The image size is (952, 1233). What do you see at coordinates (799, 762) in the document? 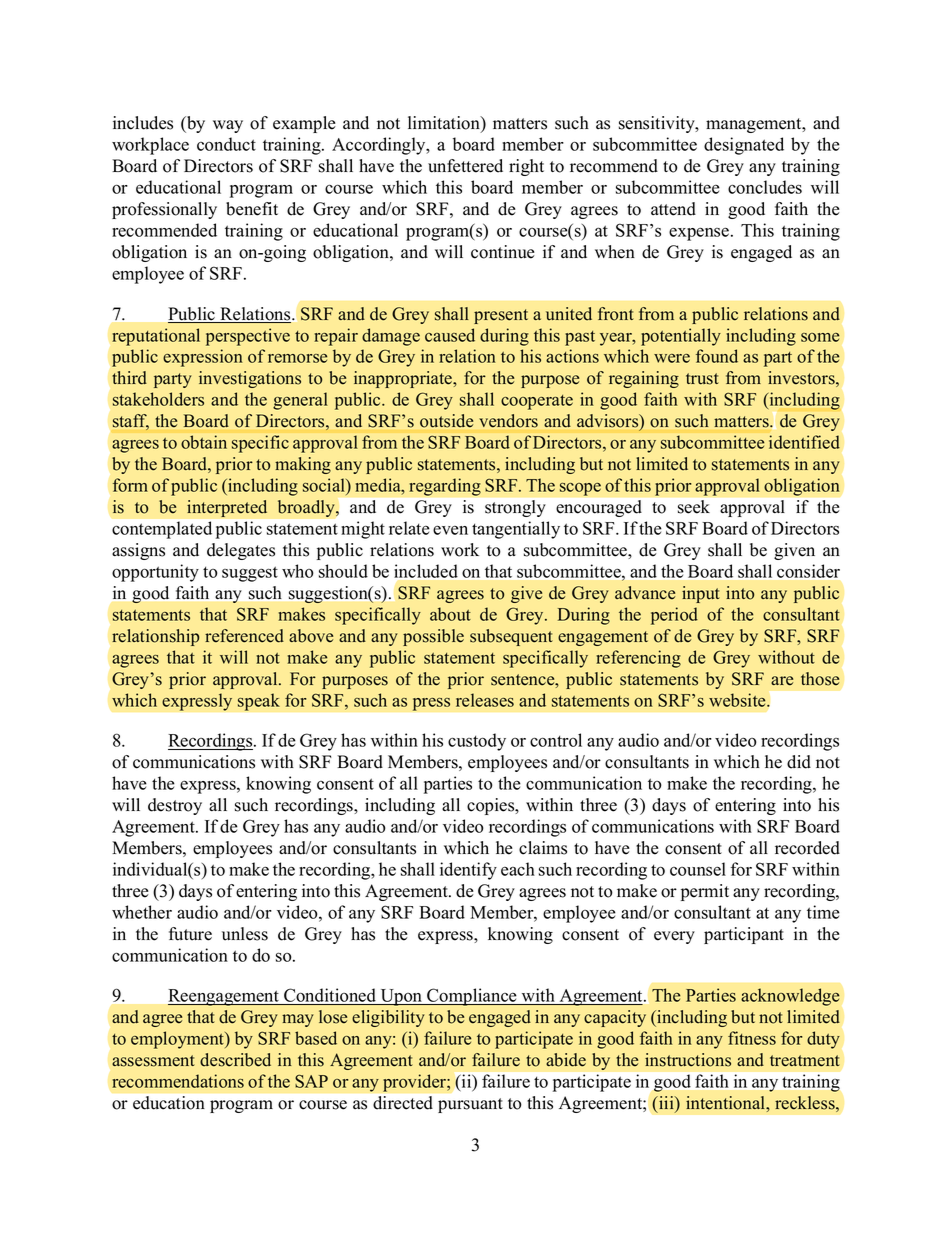
I see `did` at bounding box center [799, 762].
